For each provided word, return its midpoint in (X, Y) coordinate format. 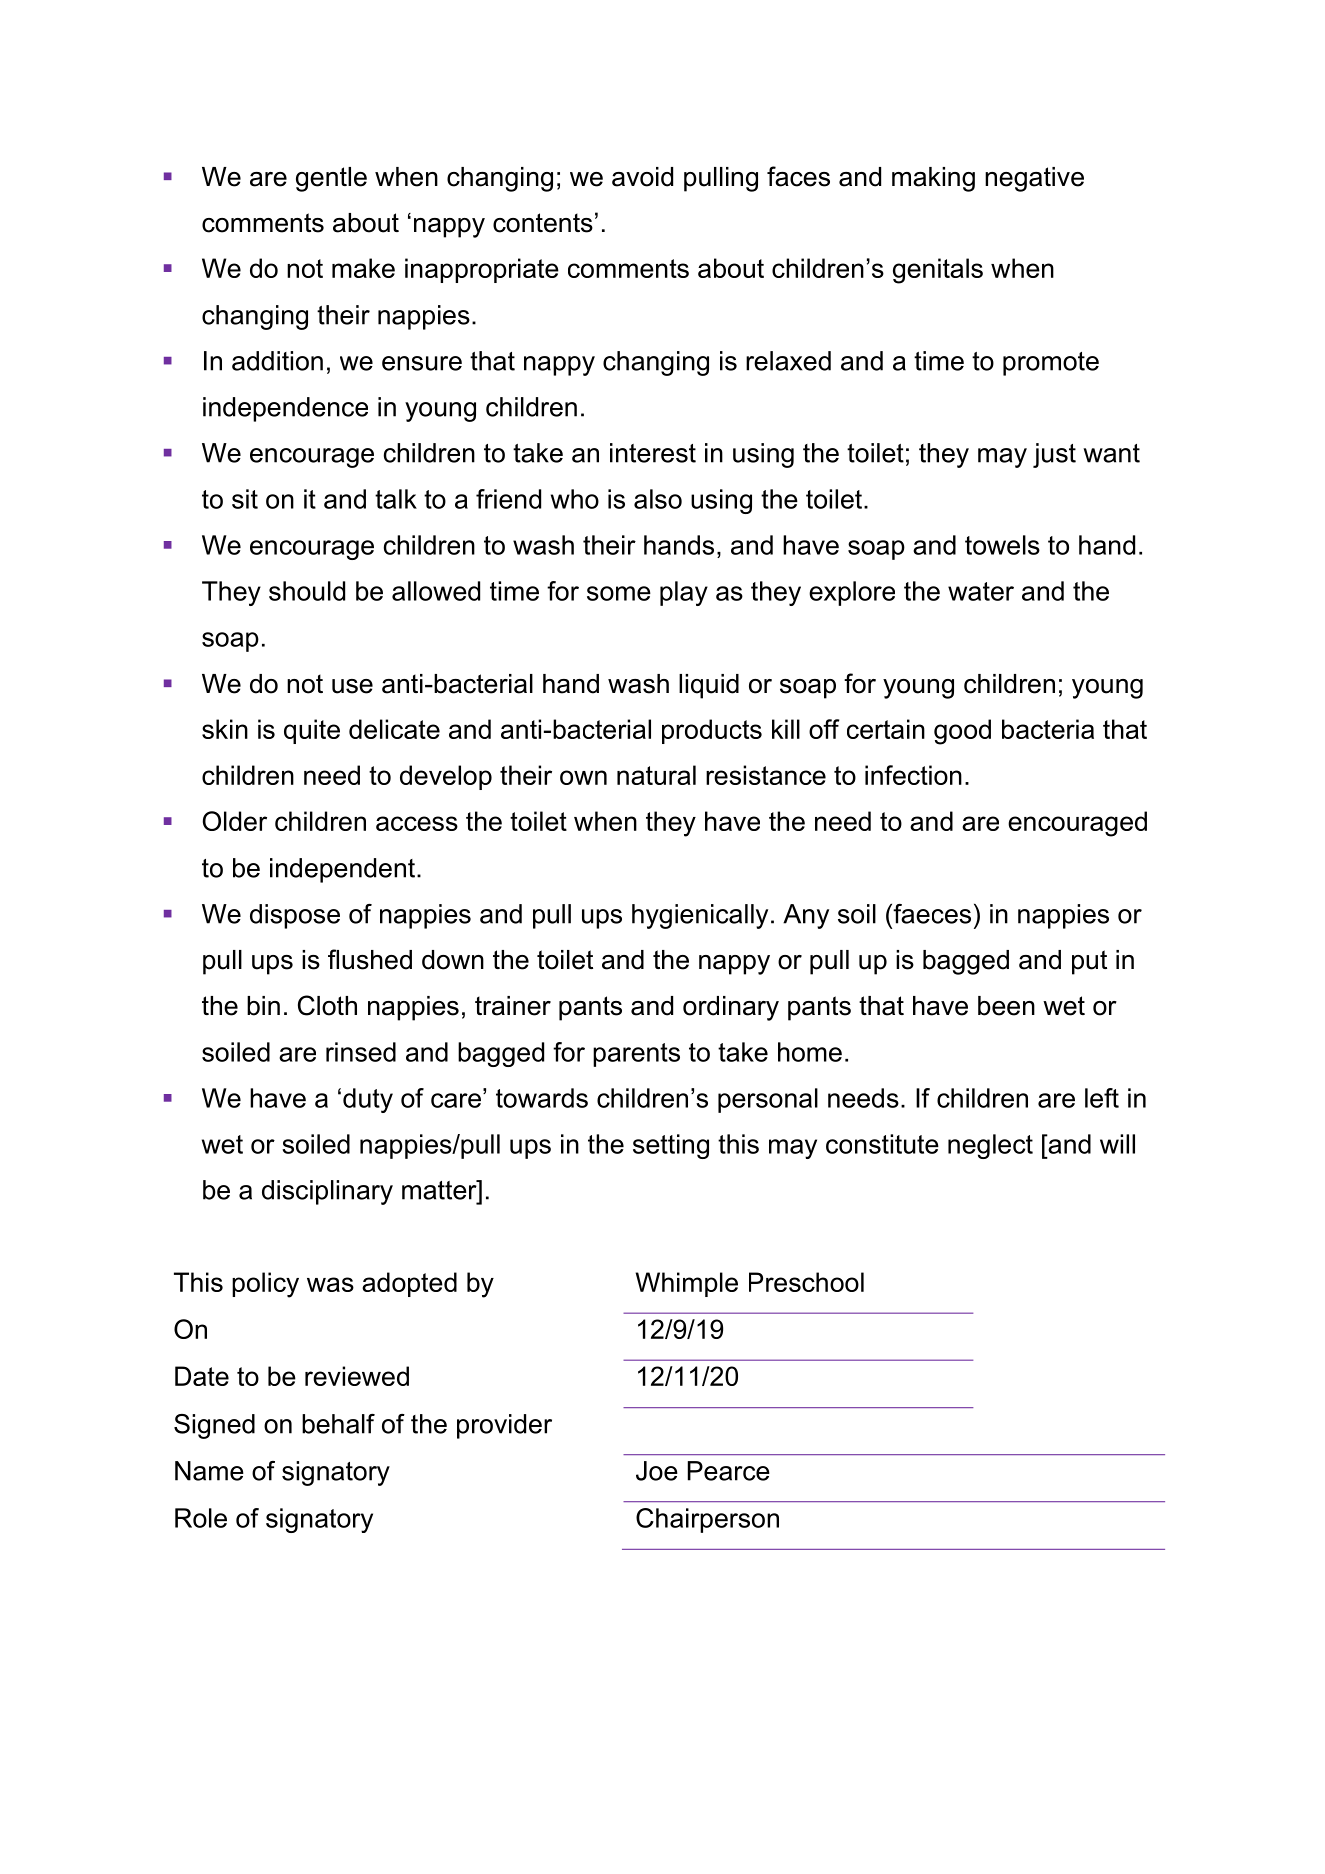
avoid (642, 177)
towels (1002, 545)
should (307, 591)
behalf (338, 1424)
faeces (931, 913)
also (658, 499)
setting (671, 1146)
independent (344, 870)
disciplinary (327, 1192)
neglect (990, 1146)
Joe (657, 1471)
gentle (331, 179)
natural (656, 775)
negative (1034, 179)
